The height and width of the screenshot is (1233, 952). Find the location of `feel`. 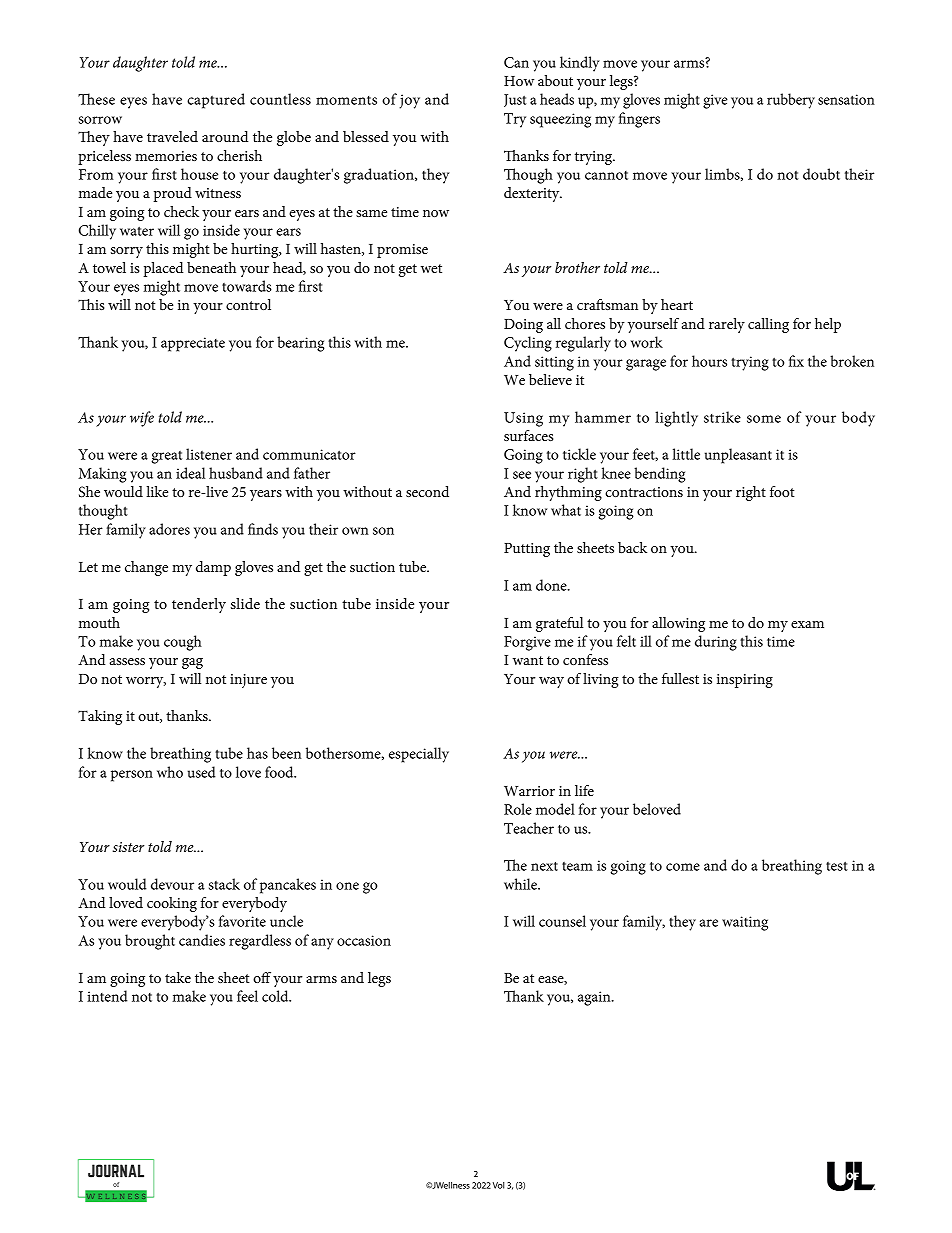

feel is located at coordinates (247, 996).
